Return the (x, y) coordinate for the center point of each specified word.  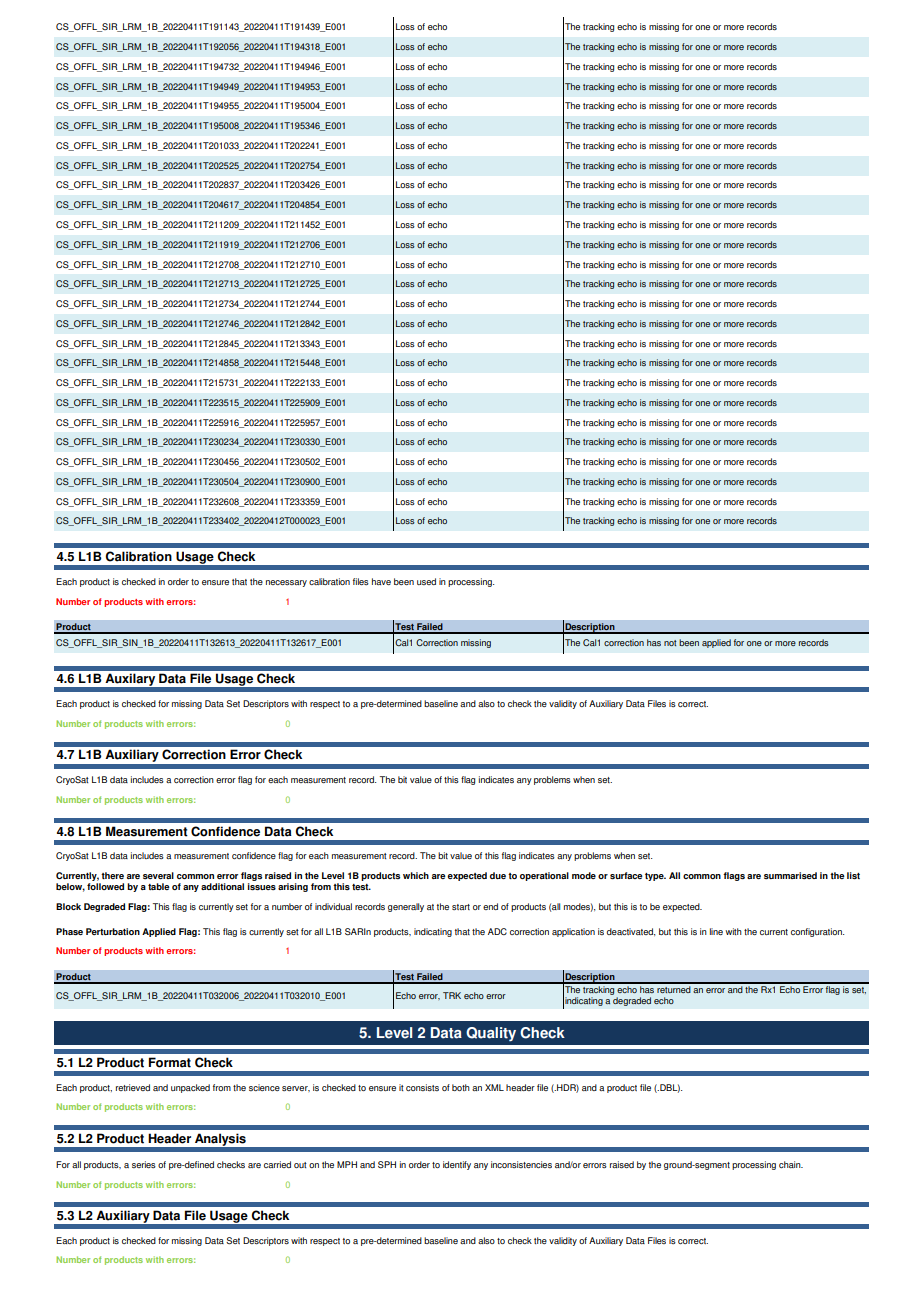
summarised (790, 875)
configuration (817, 932)
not (670, 643)
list (853, 876)
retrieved (133, 1087)
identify (457, 1165)
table (159, 886)
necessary (286, 583)
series (144, 1164)
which (416, 875)
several (158, 875)
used (426, 581)
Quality (491, 1034)
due (498, 875)
